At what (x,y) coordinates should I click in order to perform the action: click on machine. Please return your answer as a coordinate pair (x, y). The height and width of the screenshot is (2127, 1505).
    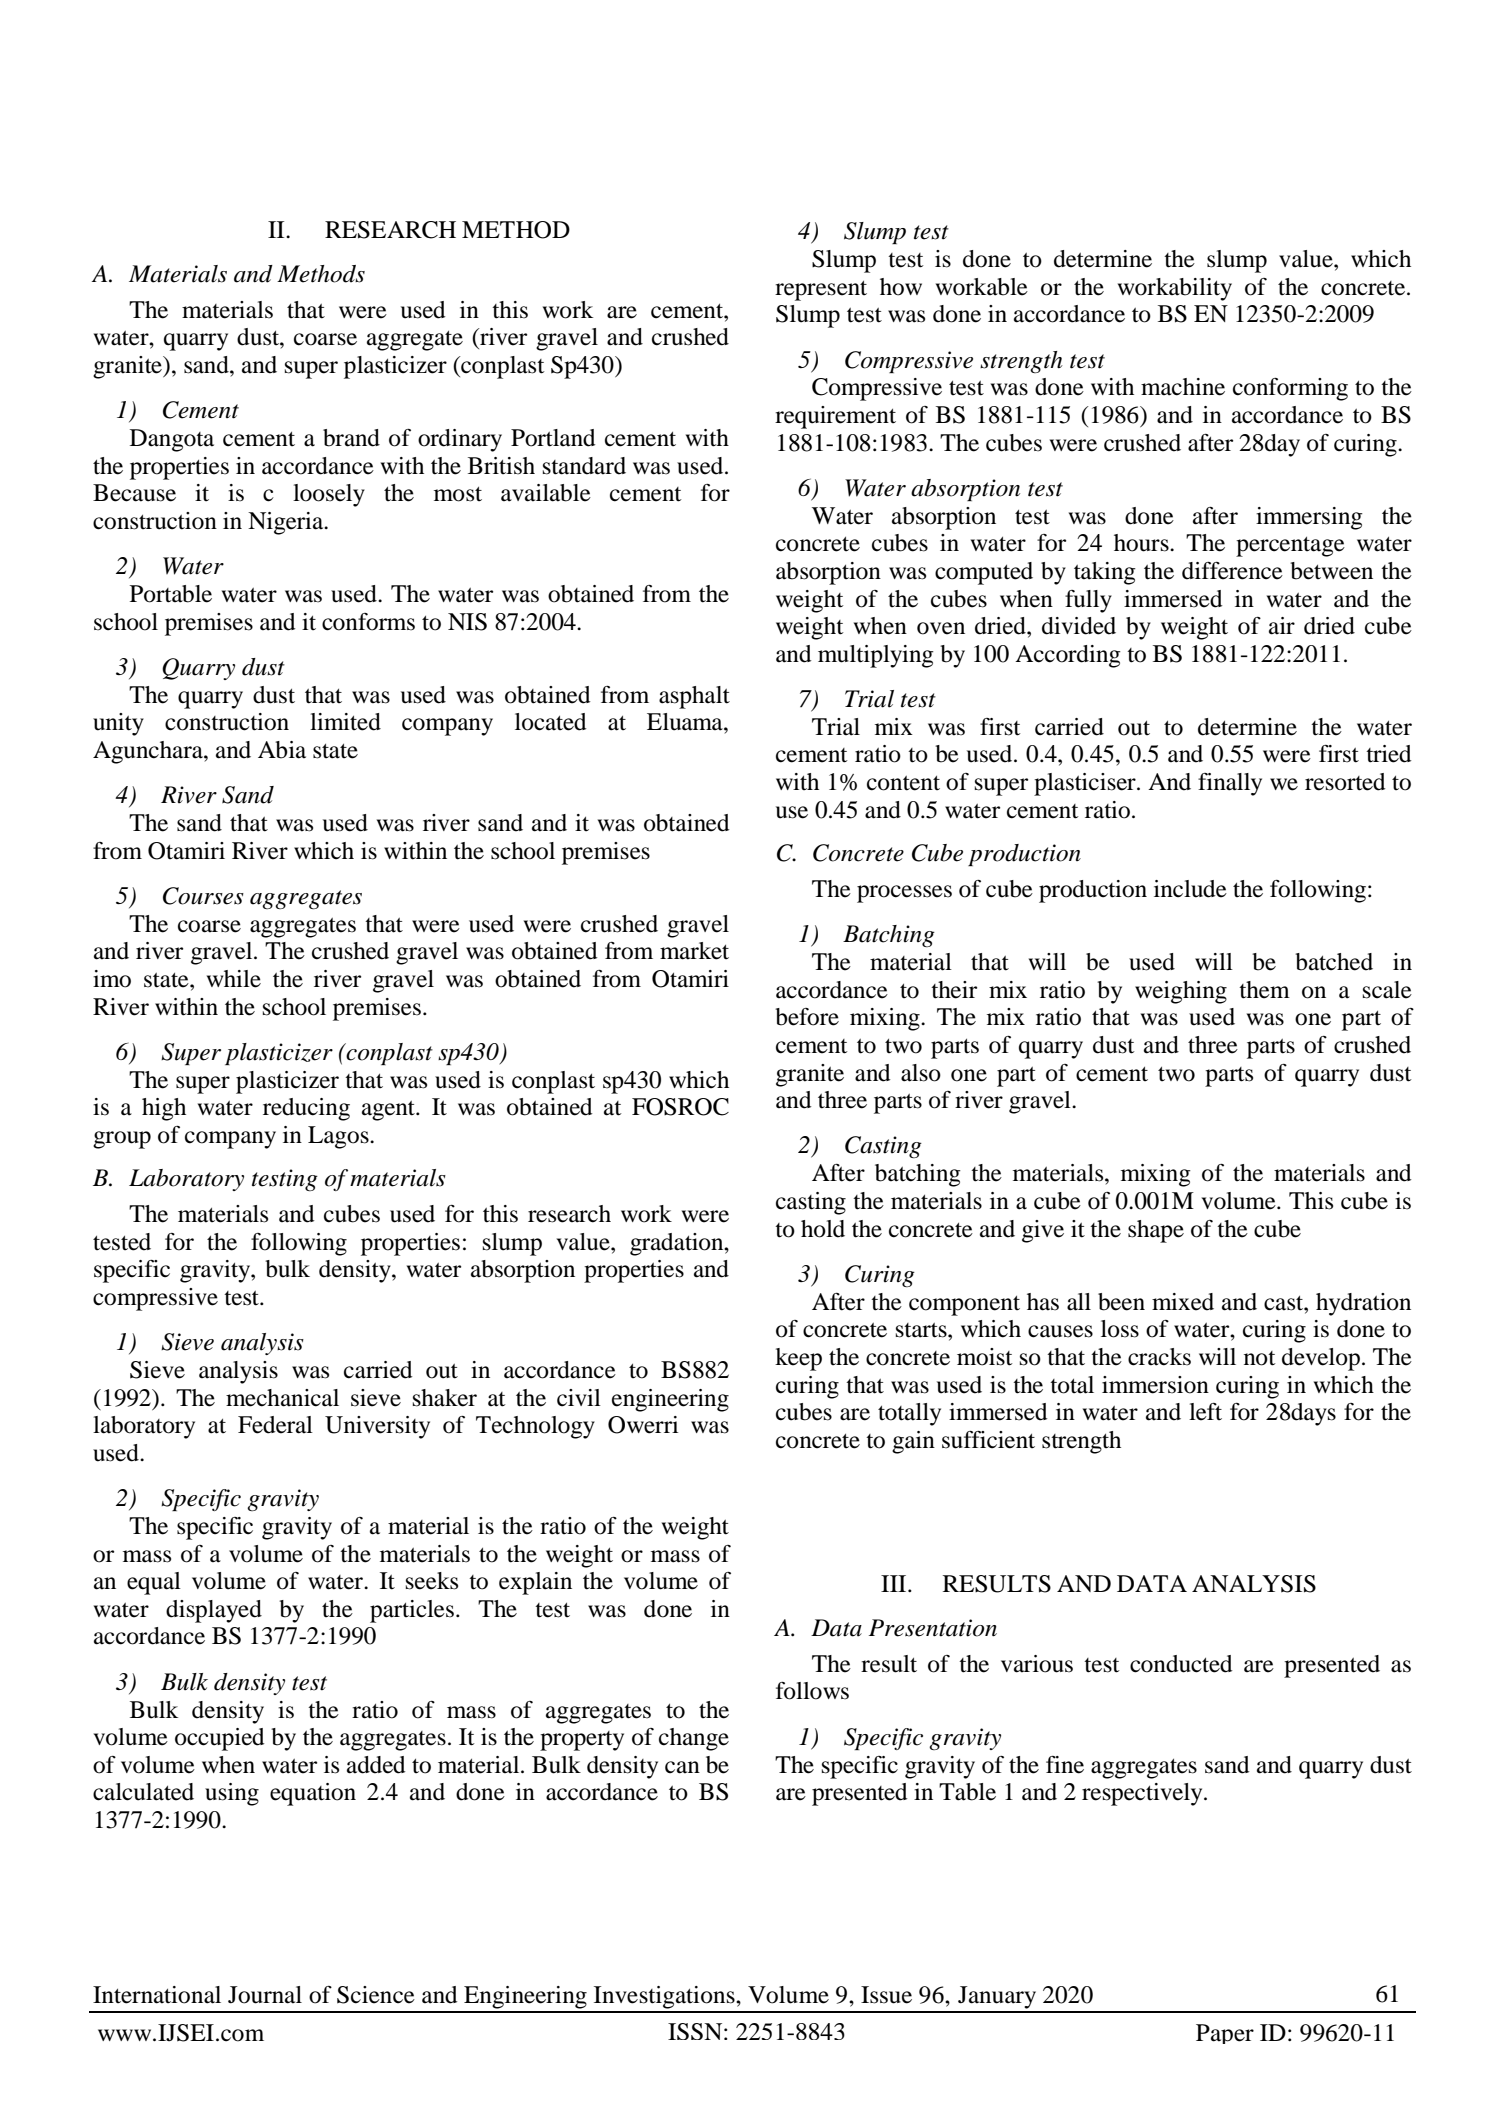
    Looking at the image, I should click on (1183, 387).
